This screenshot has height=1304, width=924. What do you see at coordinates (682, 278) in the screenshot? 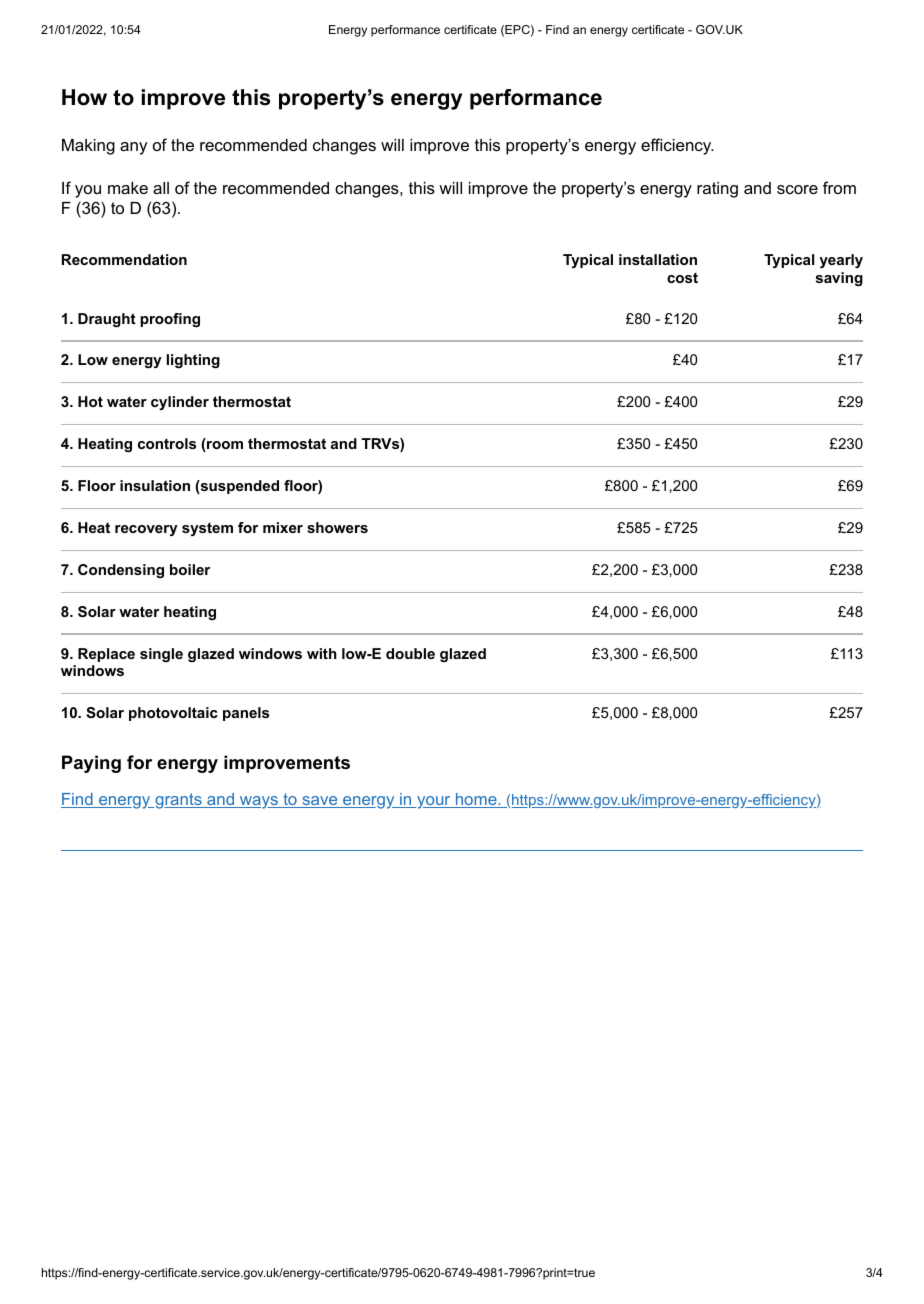
I see `cost` at bounding box center [682, 278].
